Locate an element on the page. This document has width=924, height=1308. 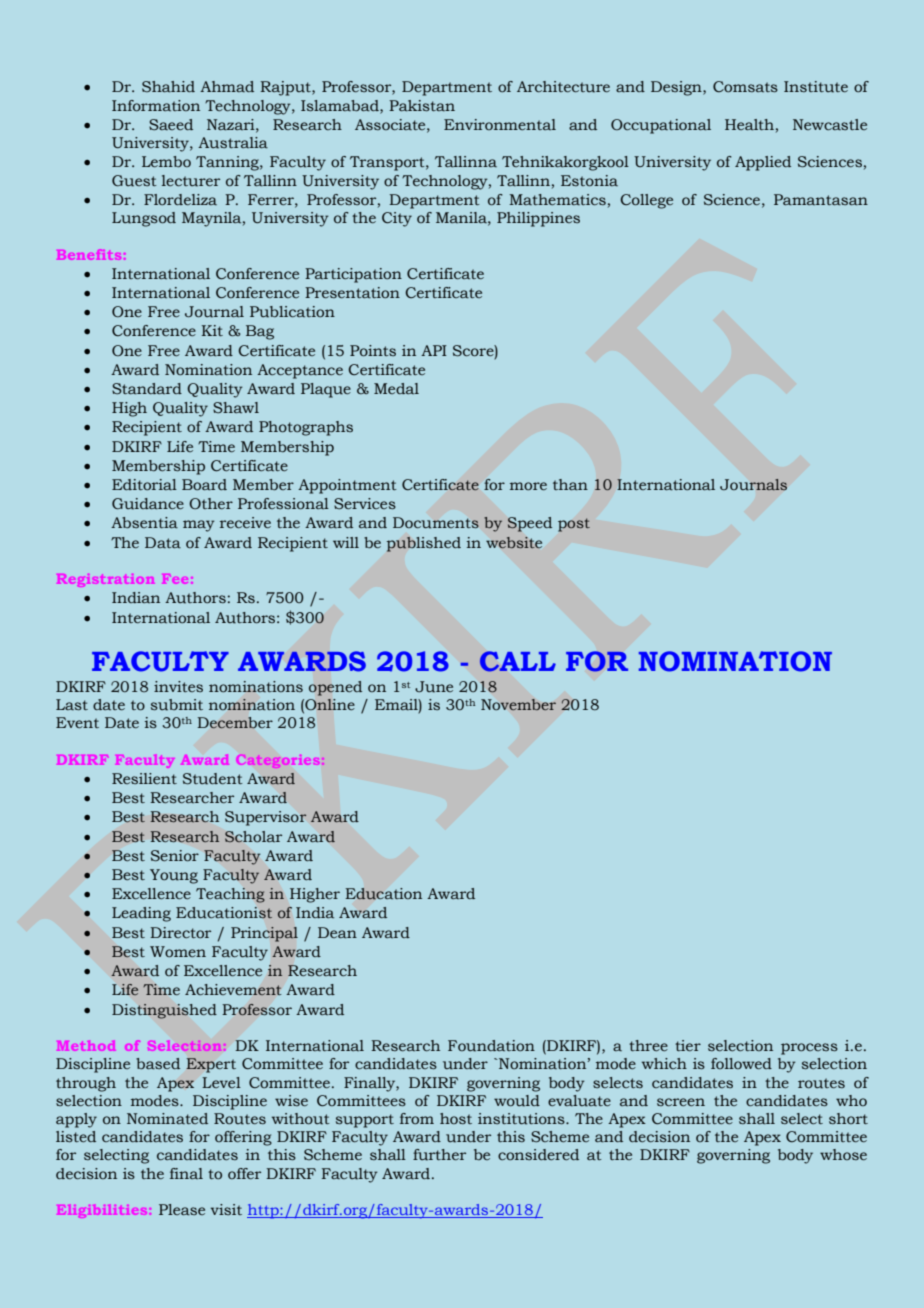
Please is located at coordinates (182, 1210).
